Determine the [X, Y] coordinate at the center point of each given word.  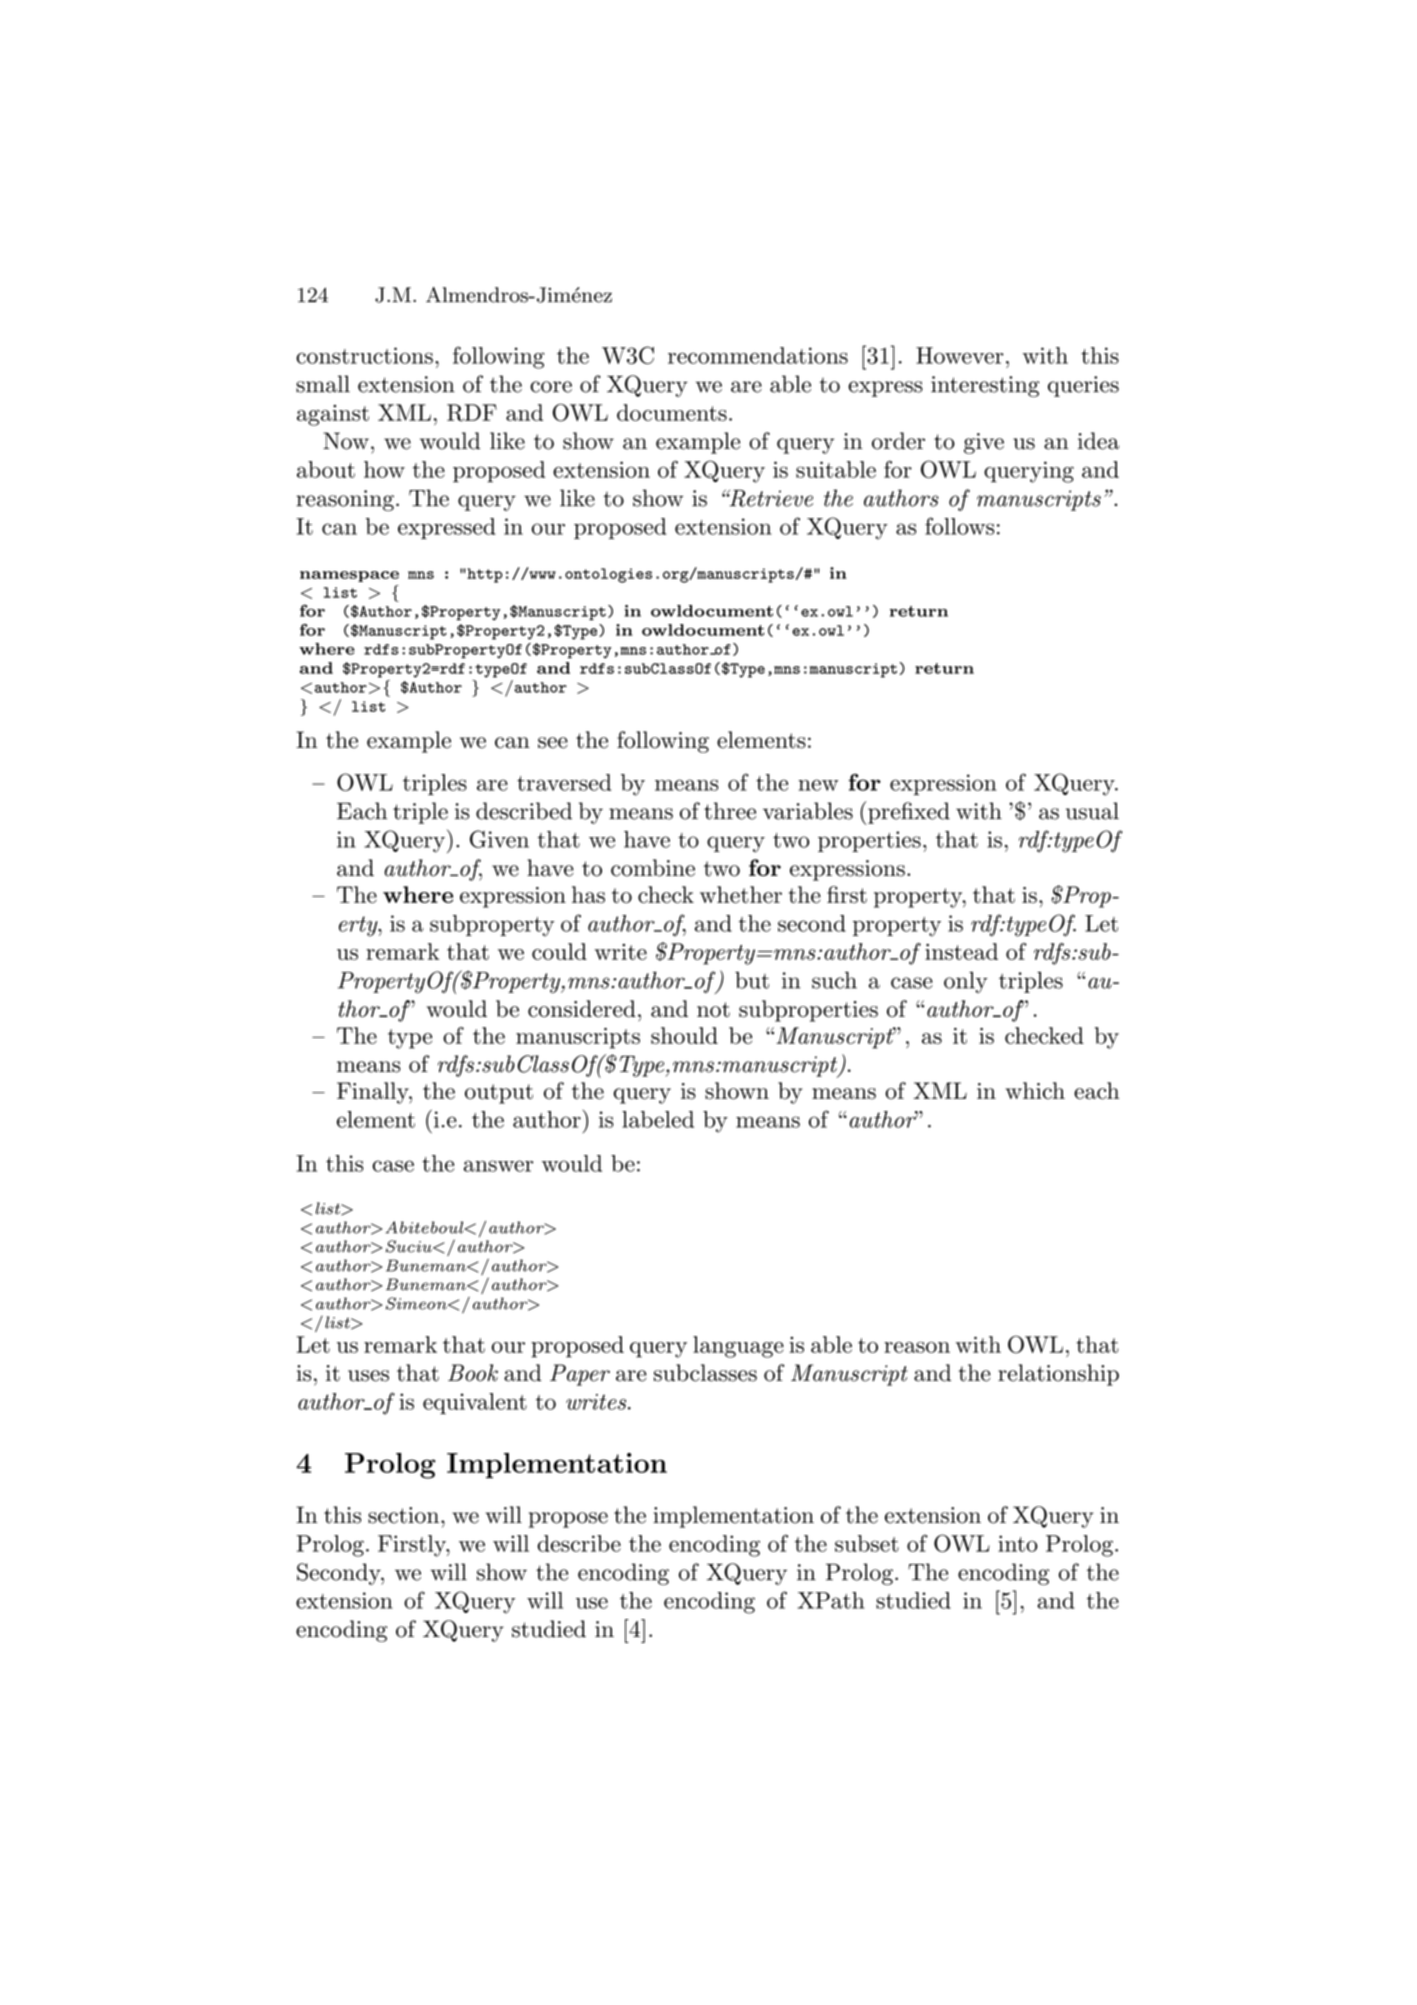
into [1018, 1543]
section [405, 1515]
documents [672, 412]
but [752, 980]
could [559, 951]
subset [867, 1543]
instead [961, 951]
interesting [985, 386]
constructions [364, 355]
